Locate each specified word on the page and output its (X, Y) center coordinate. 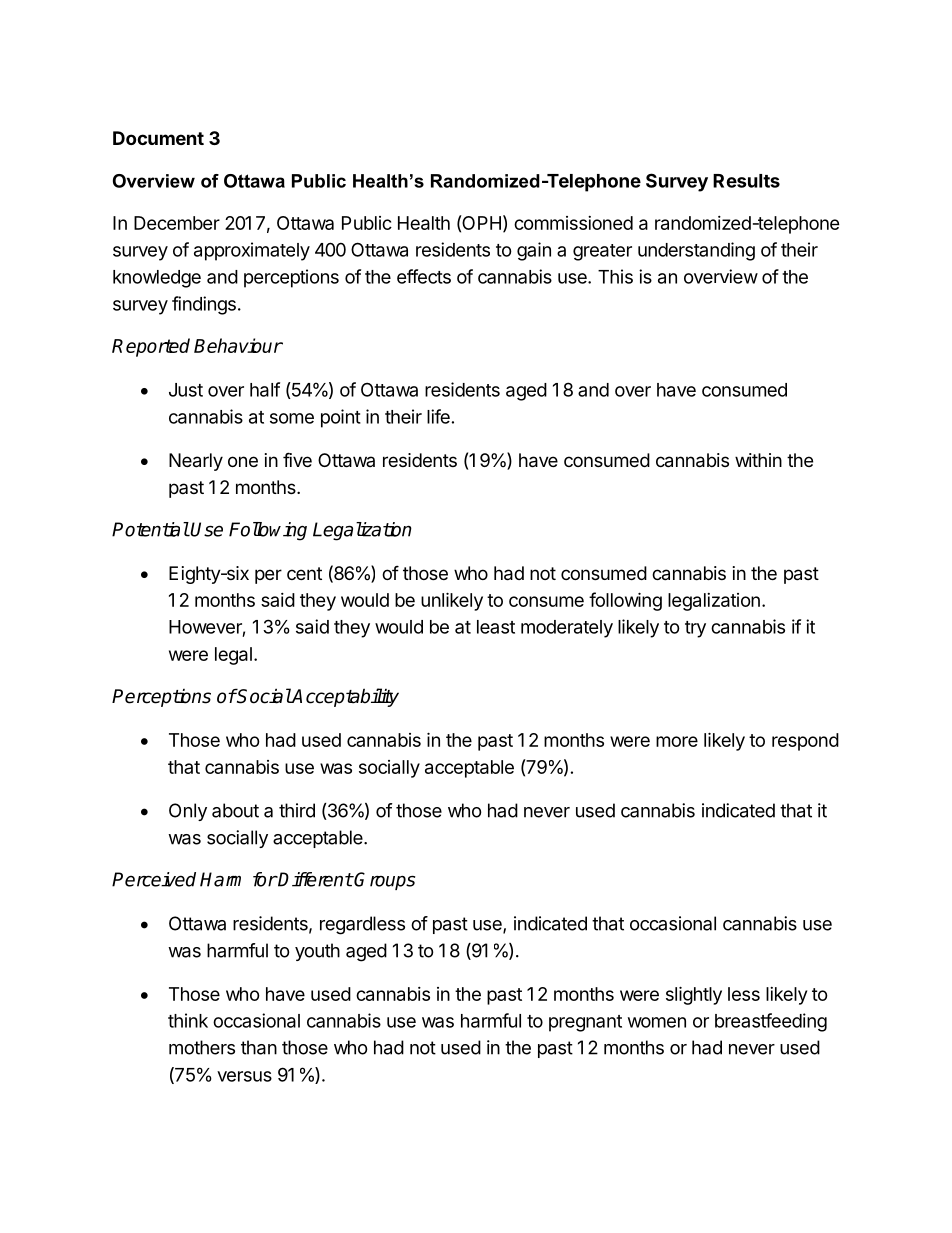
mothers (202, 1047)
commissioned (573, 223)
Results (746, 181)
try (695, 629)
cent (304, 573)
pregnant (585, 1023)
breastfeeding (771, 1022)
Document (158, 138)
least (496, 627)
